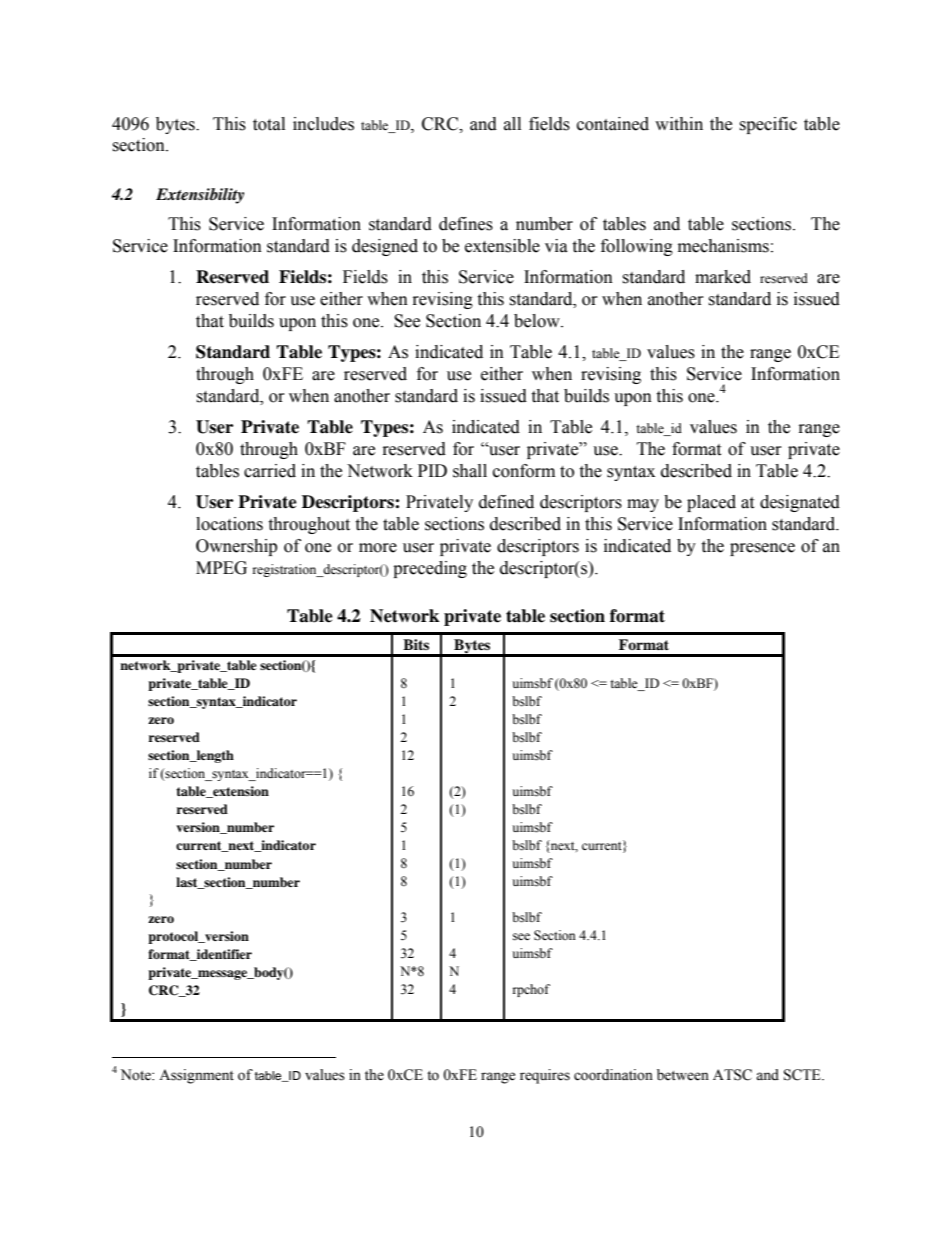 This screenshot has height=1233, width=952. What do you see at coordinates (538, 321) in the screenshot?
I see `below` at bounding box center [538, 321].
